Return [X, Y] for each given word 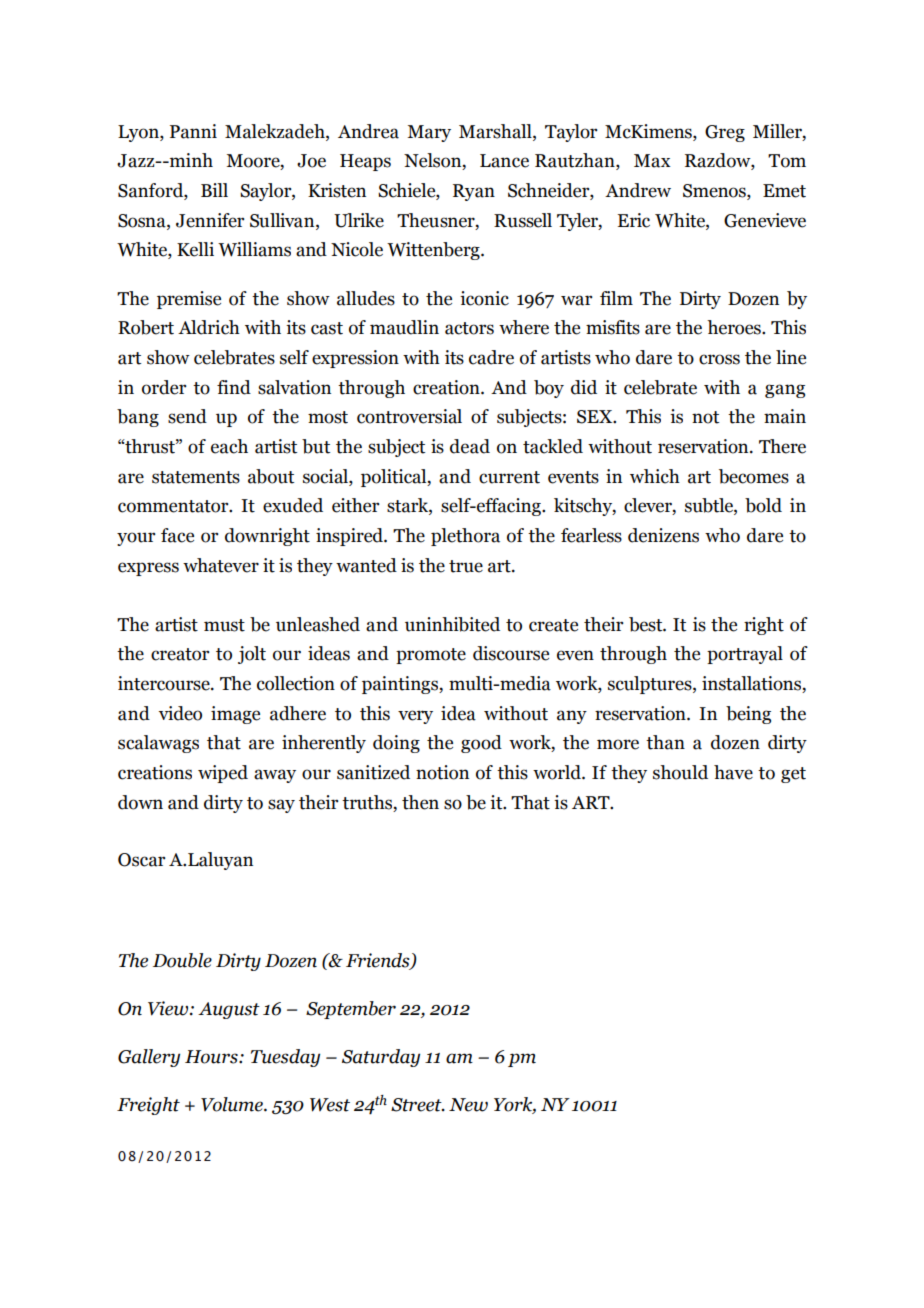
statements [196, 477]
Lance [504, 161]
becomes [754, 476]
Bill [214, 190]
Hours [212, 1057]
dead [470, 446]
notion [442, 772]
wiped [223, 774]
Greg [725, 133]
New [468, 1105]
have [733, 772]
